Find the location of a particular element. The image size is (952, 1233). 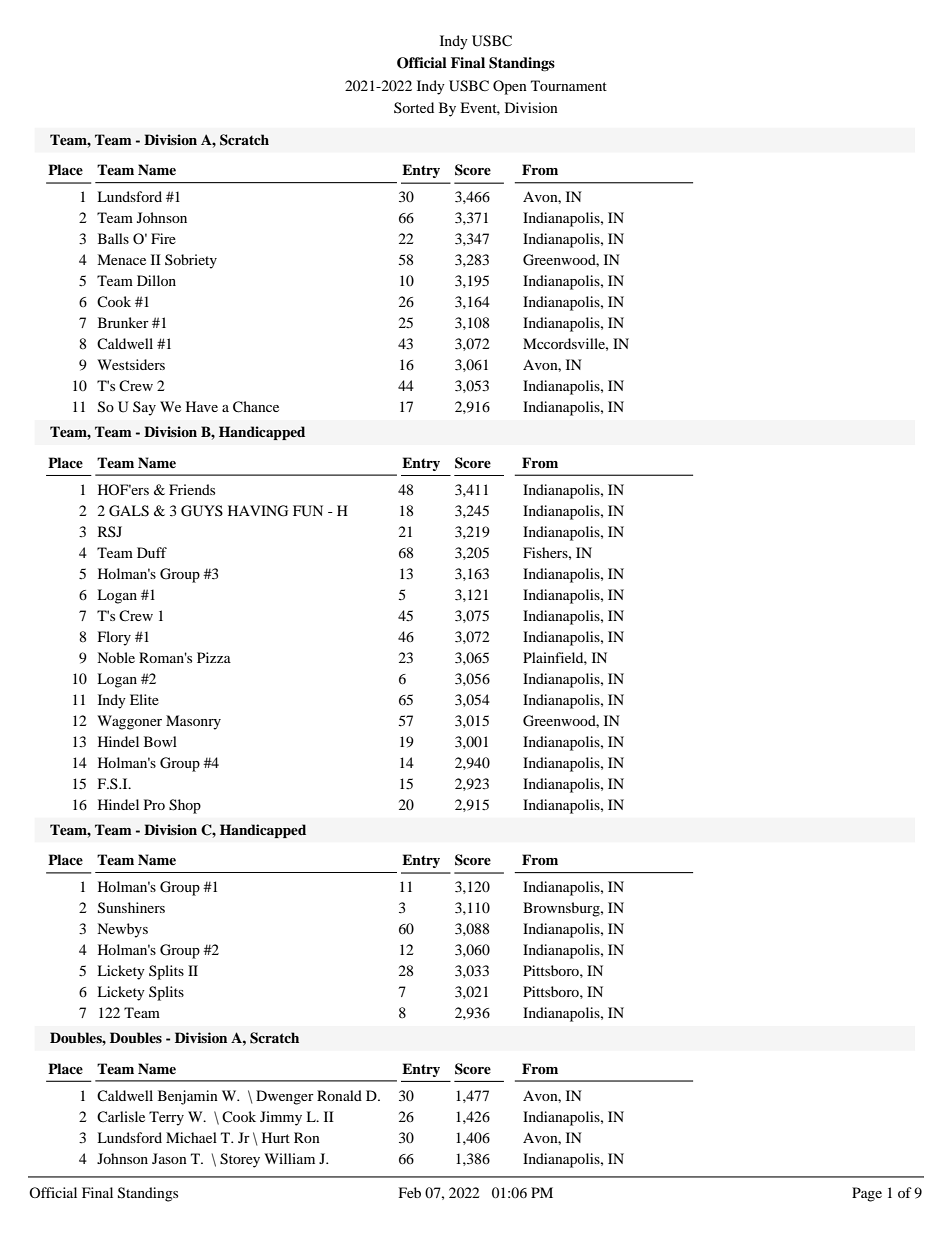

Shop is located at coordinates (185, 806).
